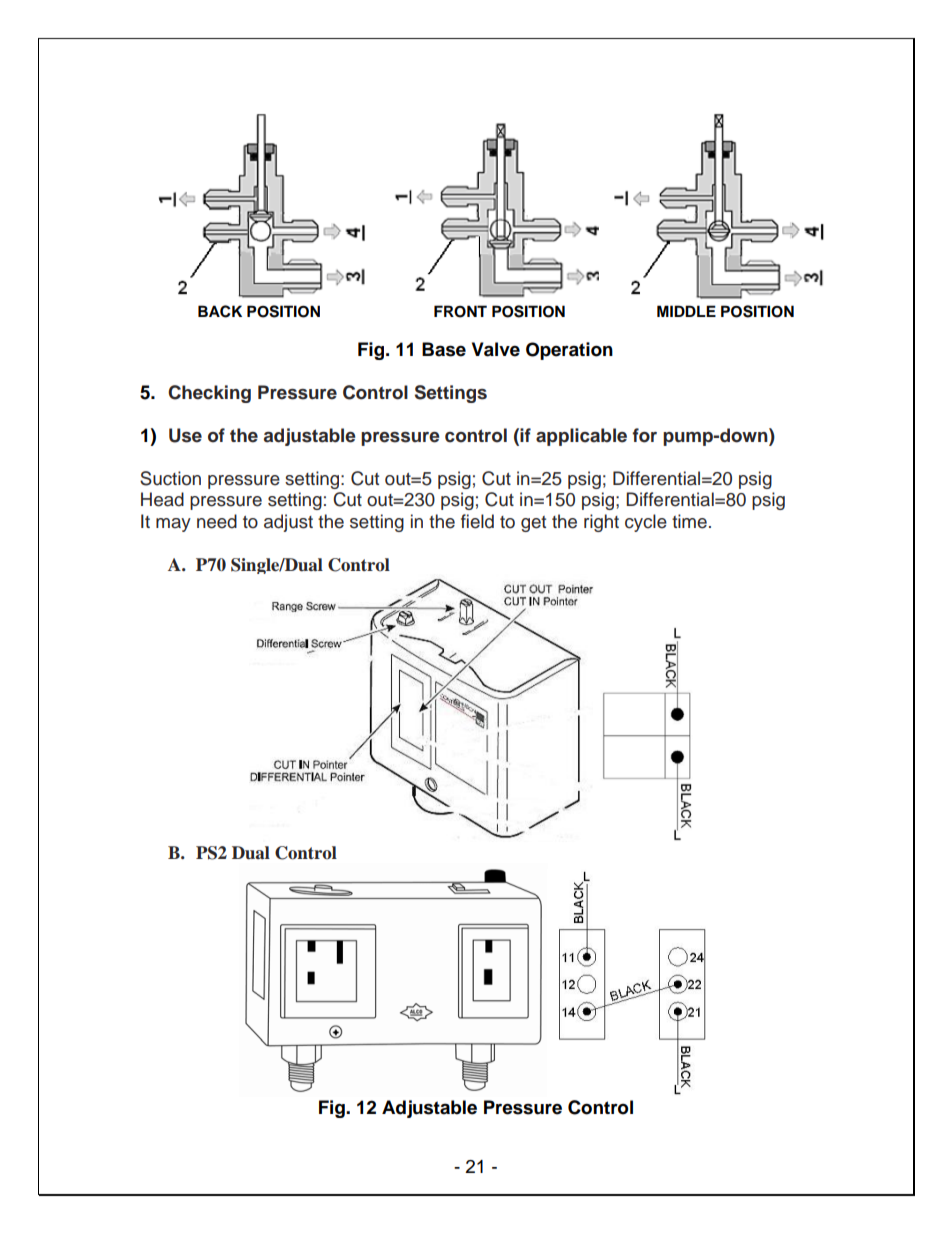 This image has width=952, height=1233. What do you see at coordinates (217, 521) in the image?
I see `need` at bounding box center [217, 521].
